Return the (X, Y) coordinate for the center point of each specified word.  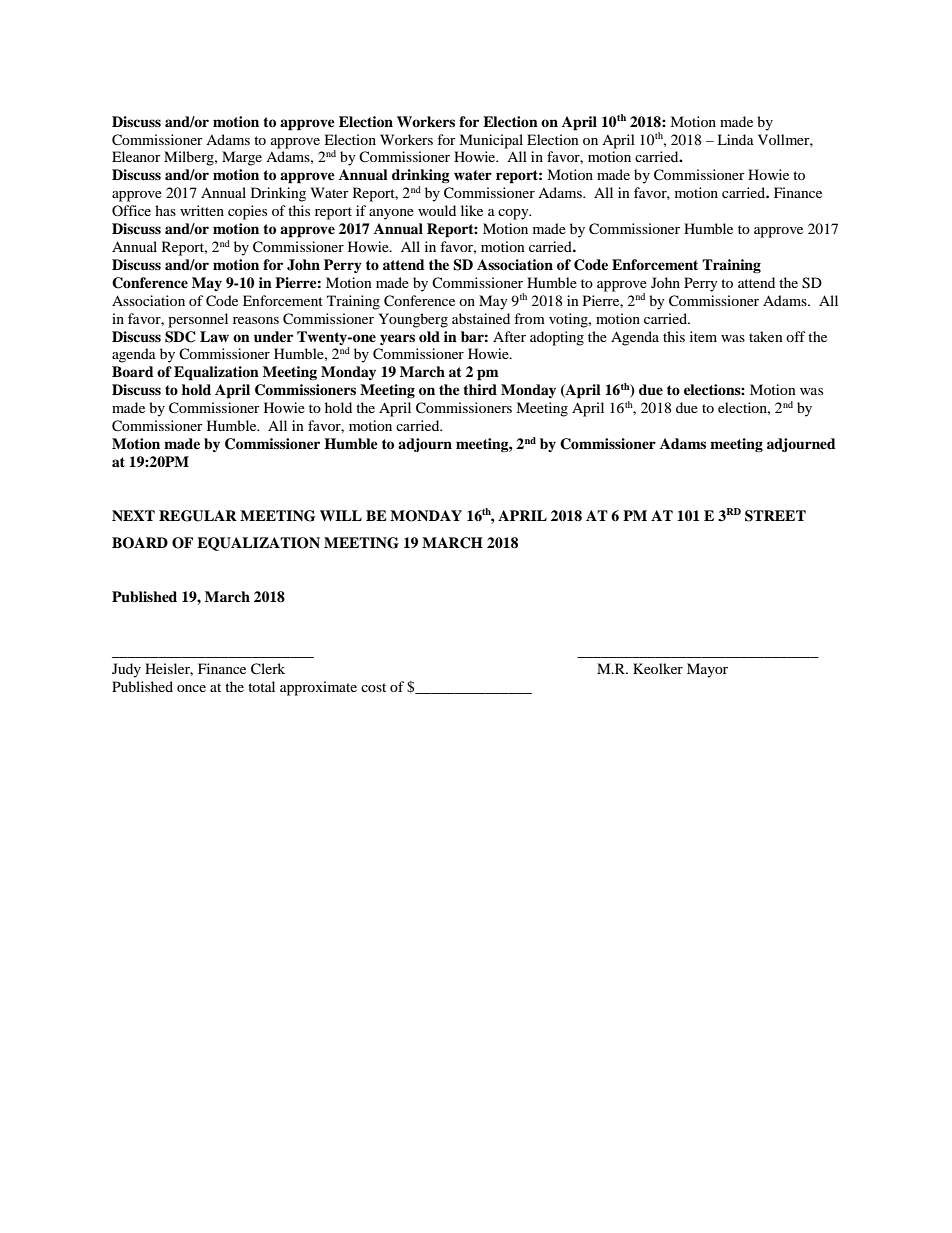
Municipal (491, 141)
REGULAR (198, 516)
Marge (242, 158)
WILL (341, 515)
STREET (775, 516)
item (703, 336)
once (191, 688)
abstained (481, 318)
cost (373, 687)
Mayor (707, 670)
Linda (735, 139)
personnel (198, 320)
